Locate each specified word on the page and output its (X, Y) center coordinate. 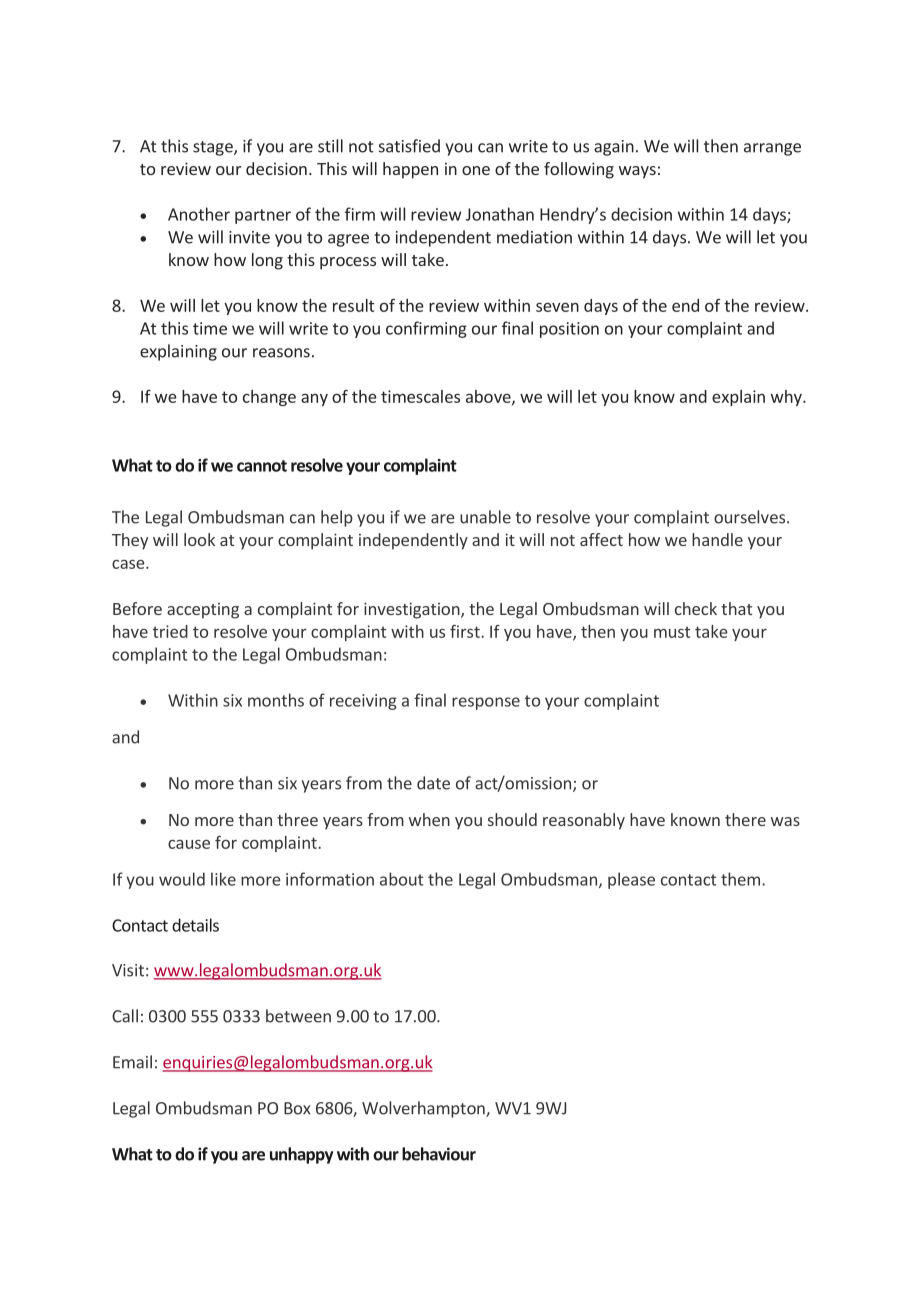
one (476, 170)
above (489, 397)
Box (297, 1108)
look (199, 539)
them (740, 879)
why (787, 398)
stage (214, 148)
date (433, 783)
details (195, 925)
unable (485, 517)
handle (717, 539)
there (745, 819)
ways (637, 172)
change (269, 398)
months (276, 700)
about (401, 879)
